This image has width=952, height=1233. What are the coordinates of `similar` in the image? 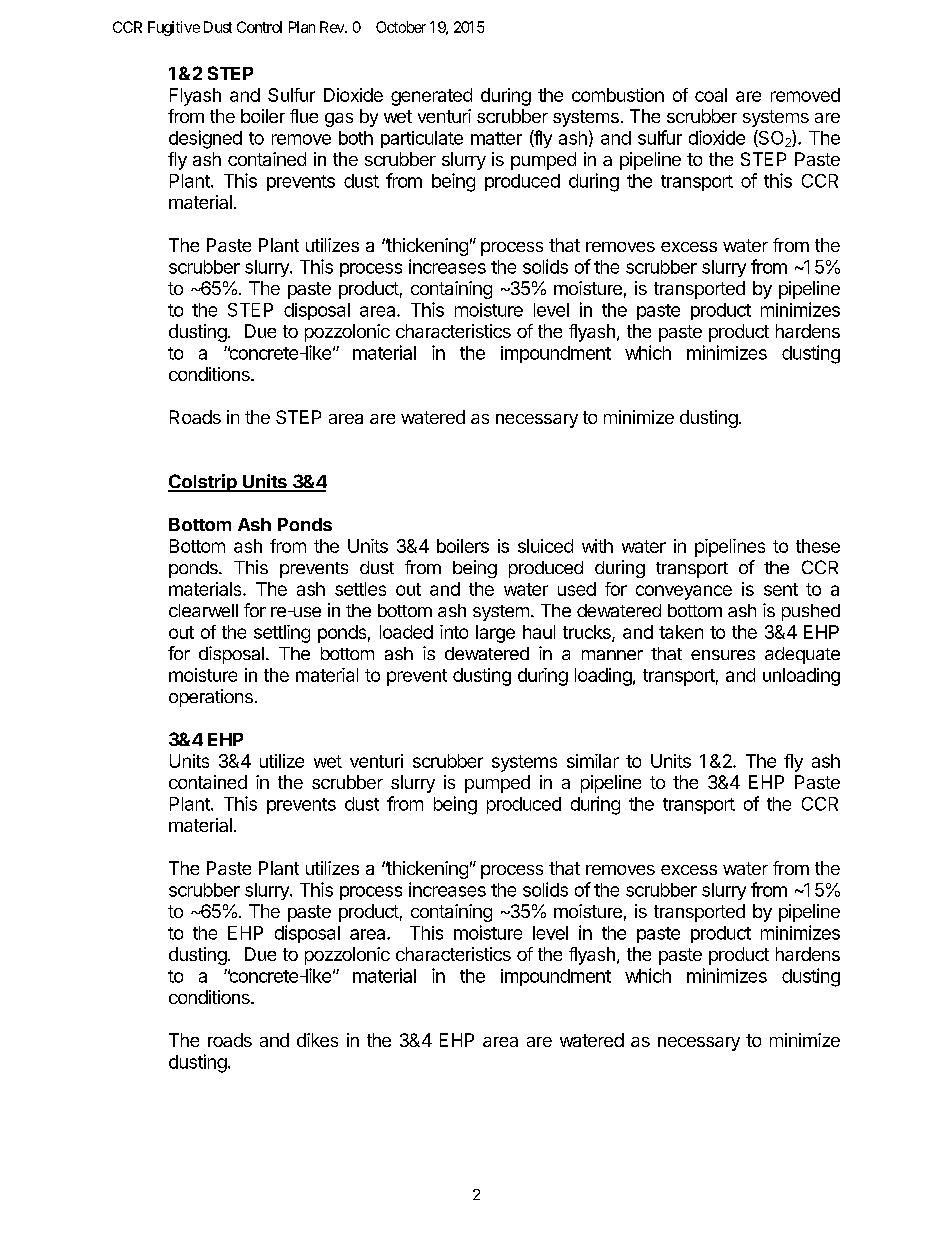 It's located at (593, 761).
